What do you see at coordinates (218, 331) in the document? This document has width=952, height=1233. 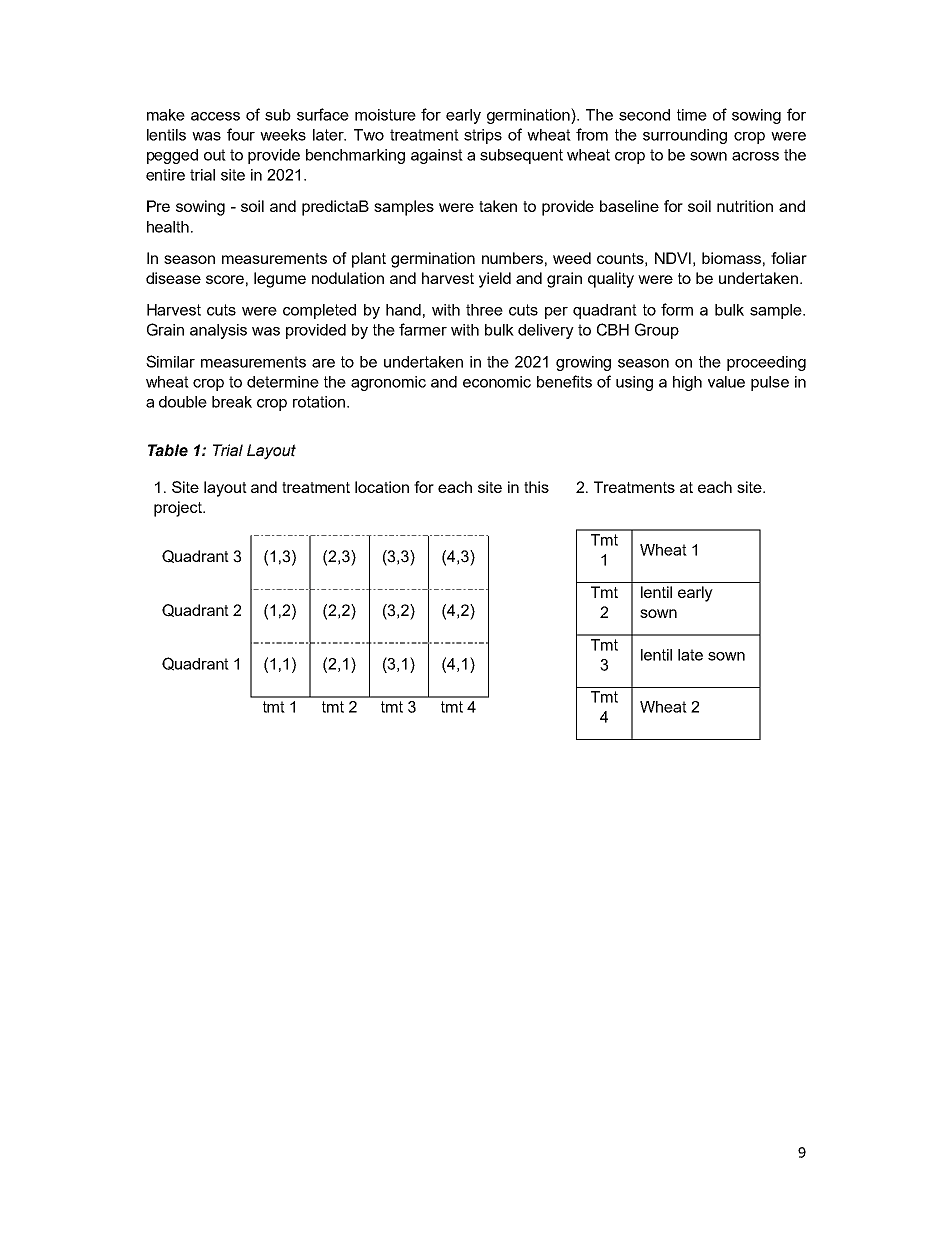 I see `analysis` at bounding box center [218, 331].
